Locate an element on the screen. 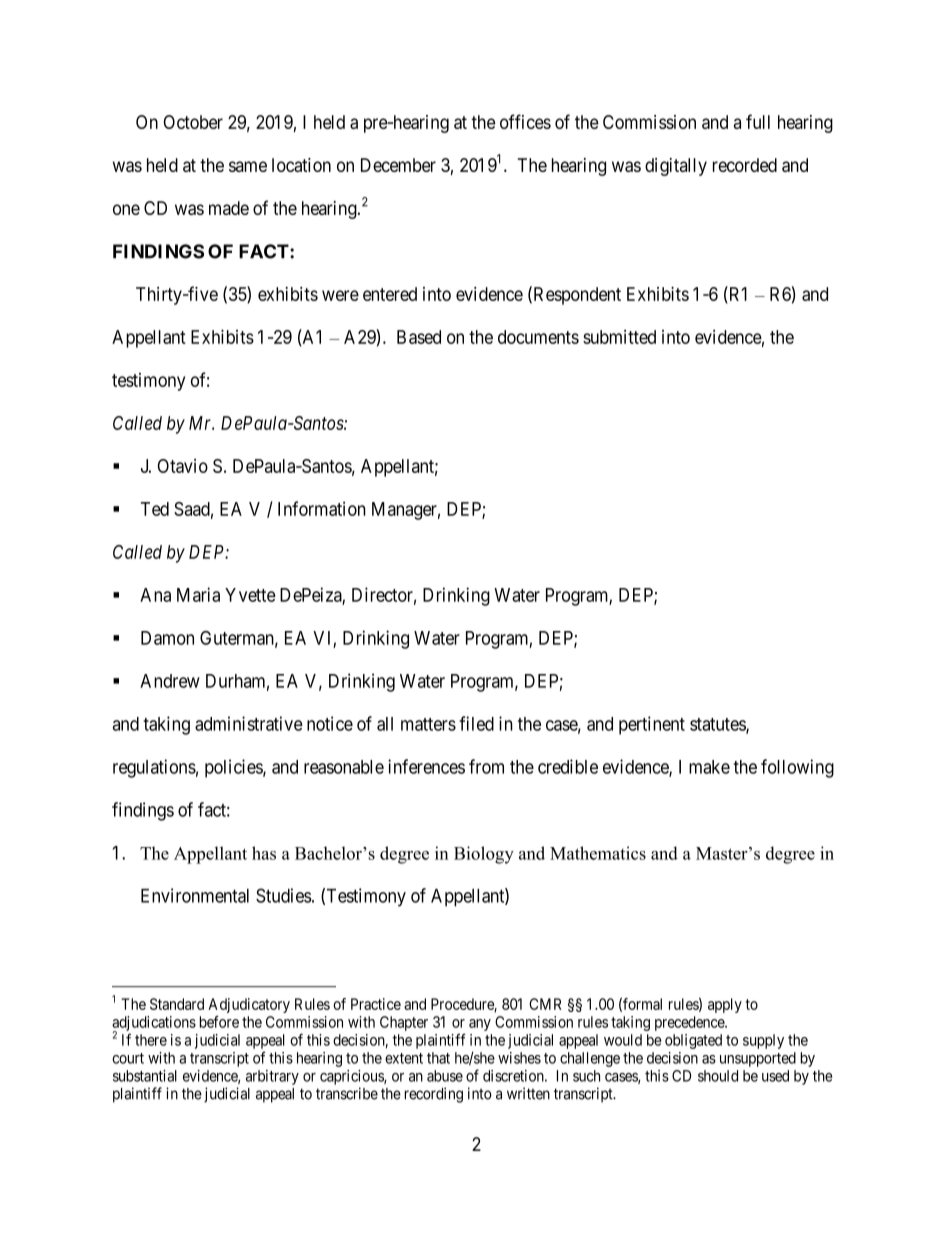  has is located at coordinates (264, 853).
